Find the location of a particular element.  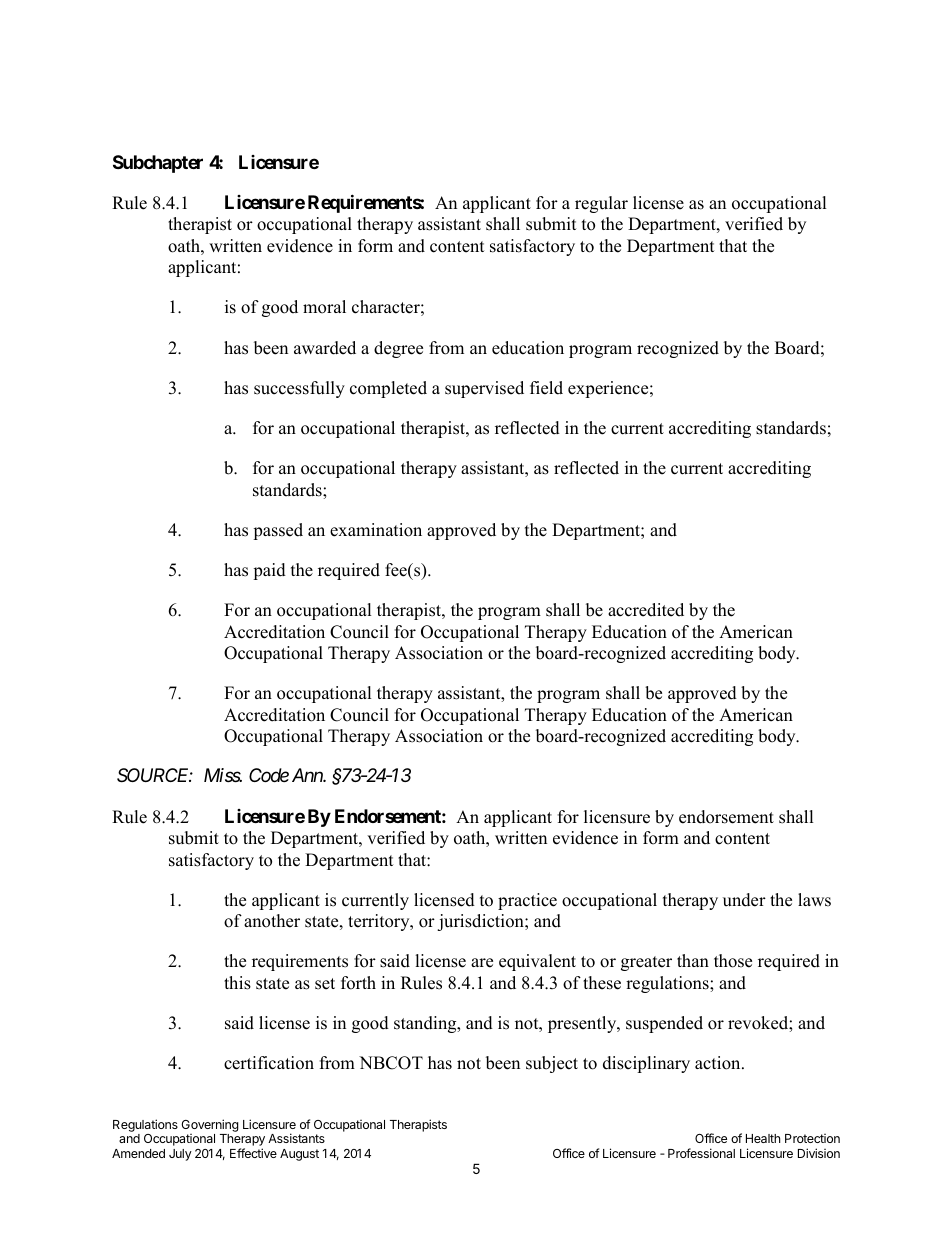

accredited is located at coordinates (646, 610).
